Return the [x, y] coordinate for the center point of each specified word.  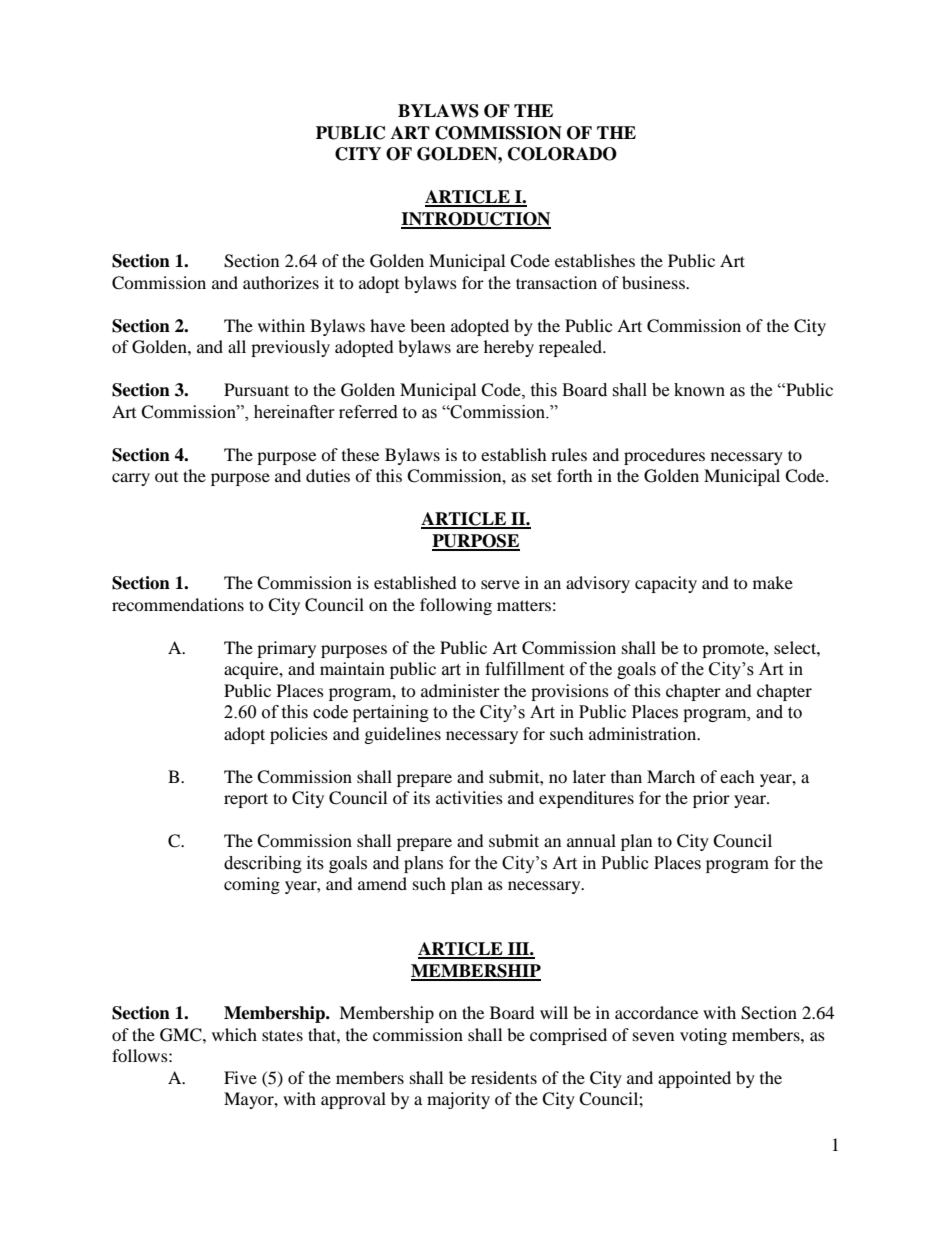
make [773, 582]
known [699, 390]
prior [711, 799]
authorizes [281, 282]
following [456, 606]
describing [263, 864]
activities [469, 797]
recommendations [178, 604]
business [654, 282]
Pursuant [256, 389]
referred [368, 412]
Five [240, 1077]
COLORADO [562, 154]
